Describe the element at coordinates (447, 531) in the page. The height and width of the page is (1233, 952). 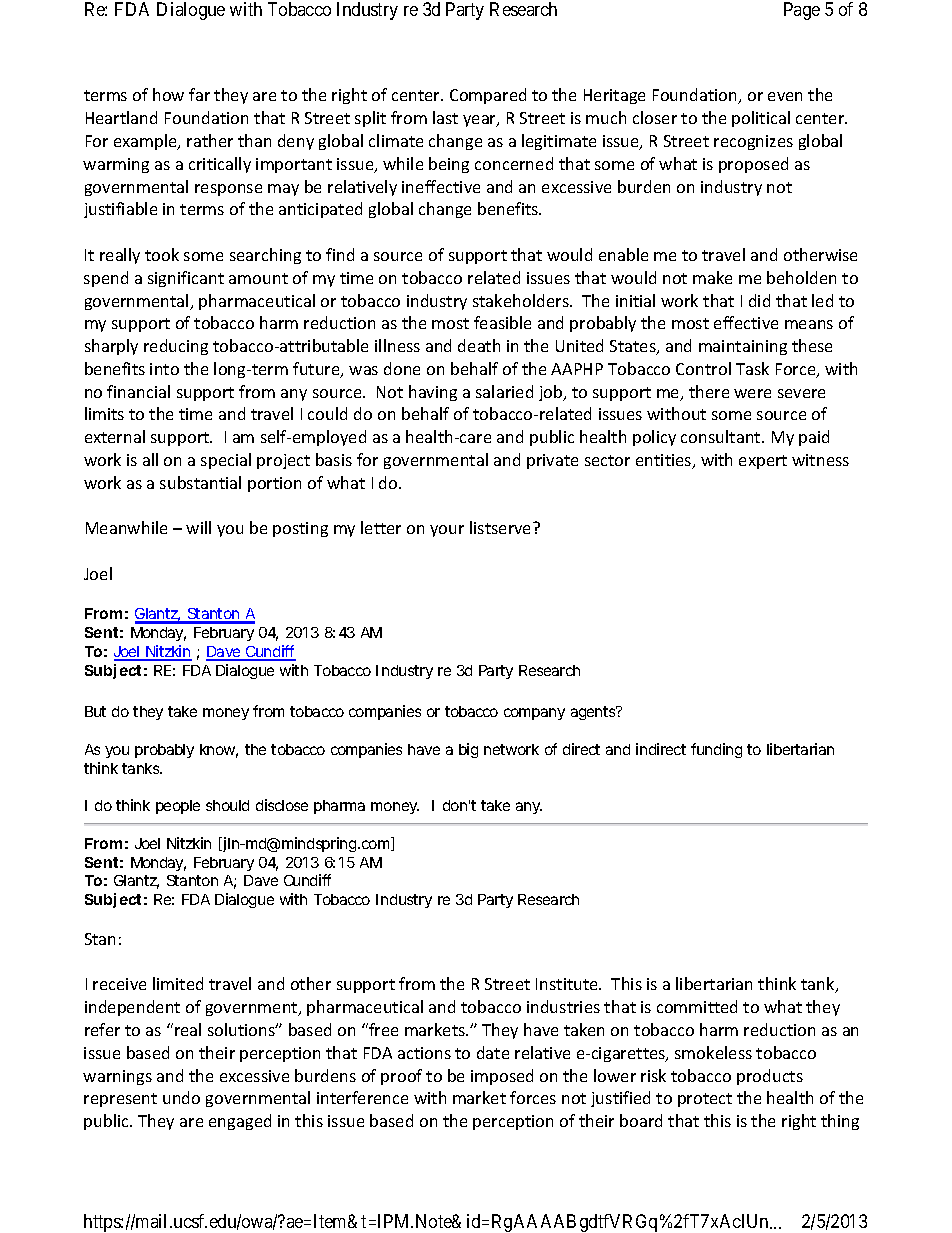
I see `your` at that location.
